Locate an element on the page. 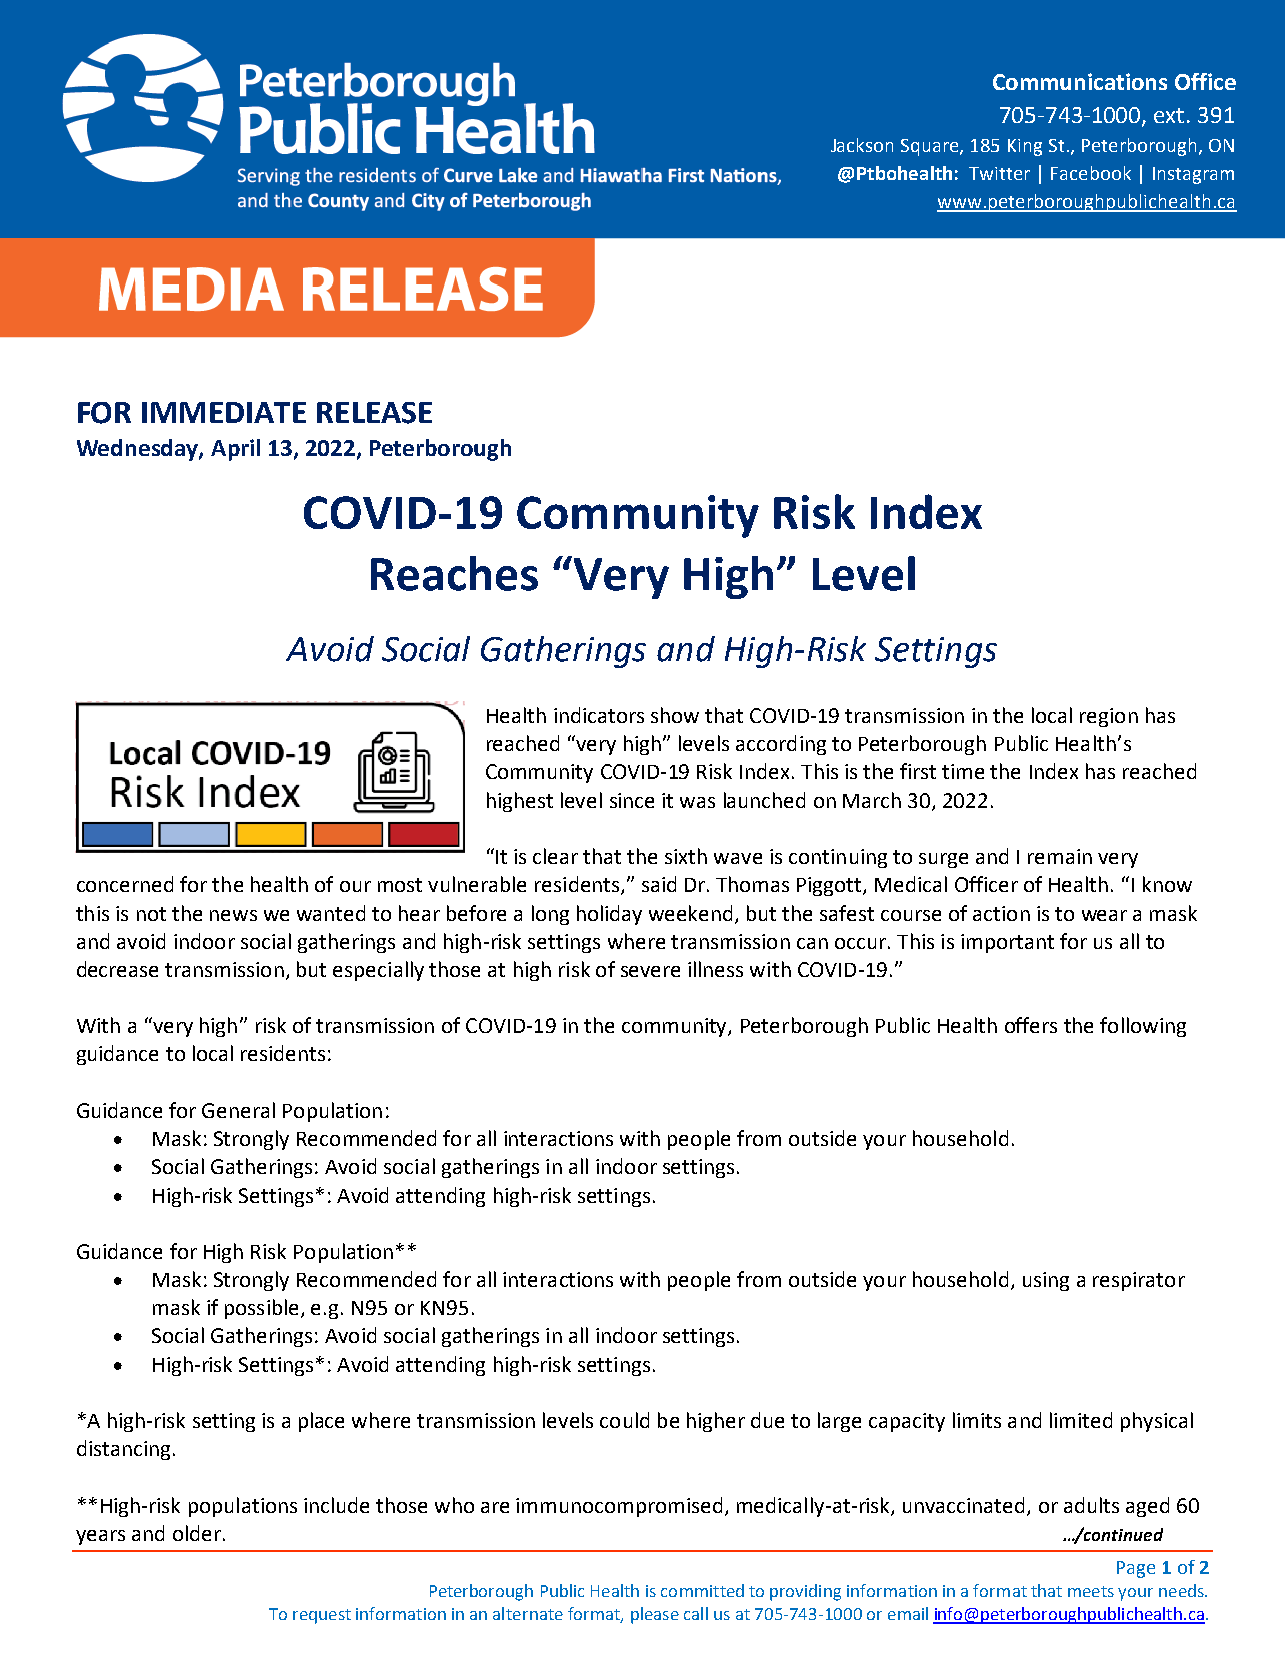  remain is located at coordinates (1060, 856).
